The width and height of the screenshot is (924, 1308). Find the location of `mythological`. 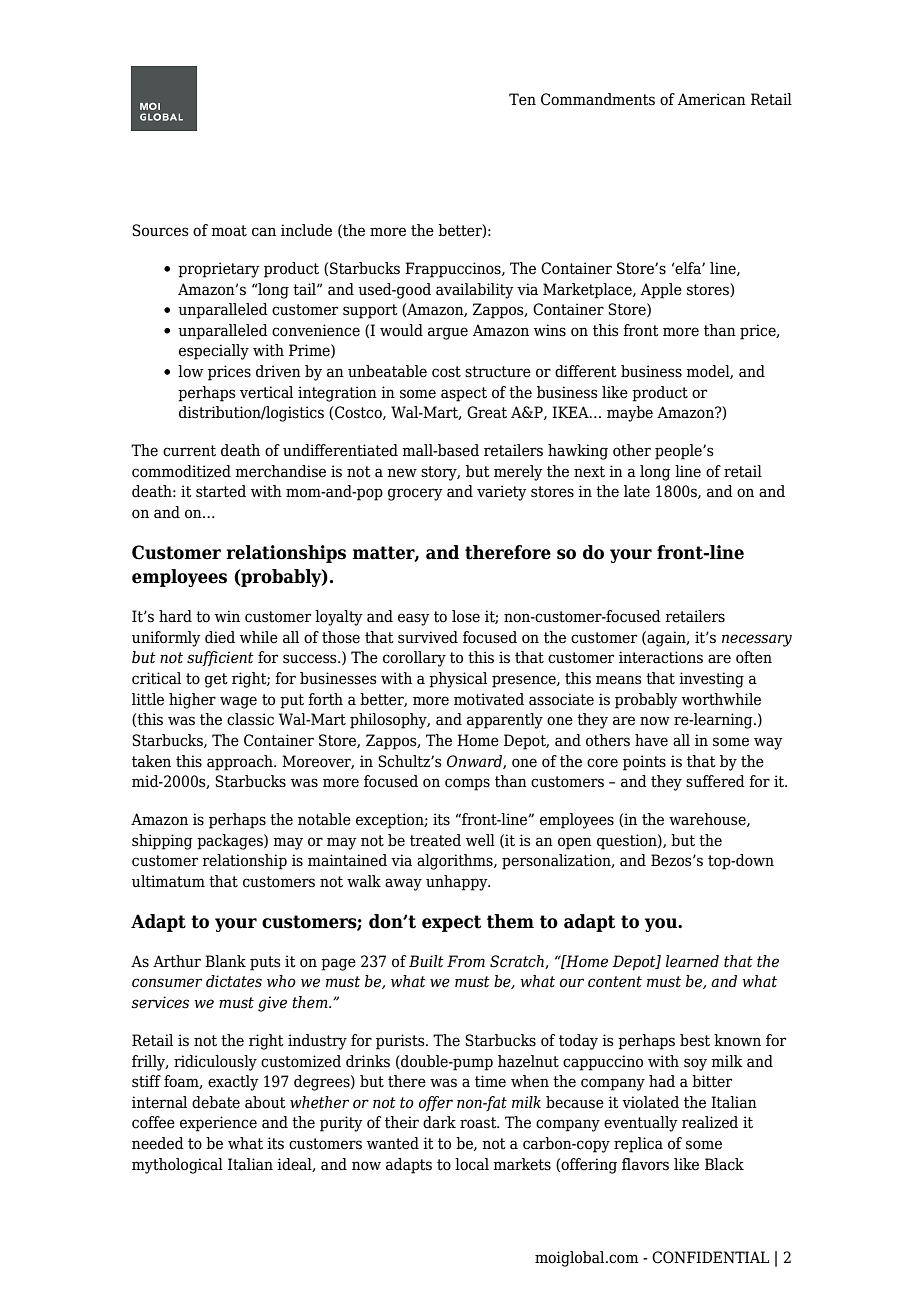

mythological is located at coordinates (177, 1166).
